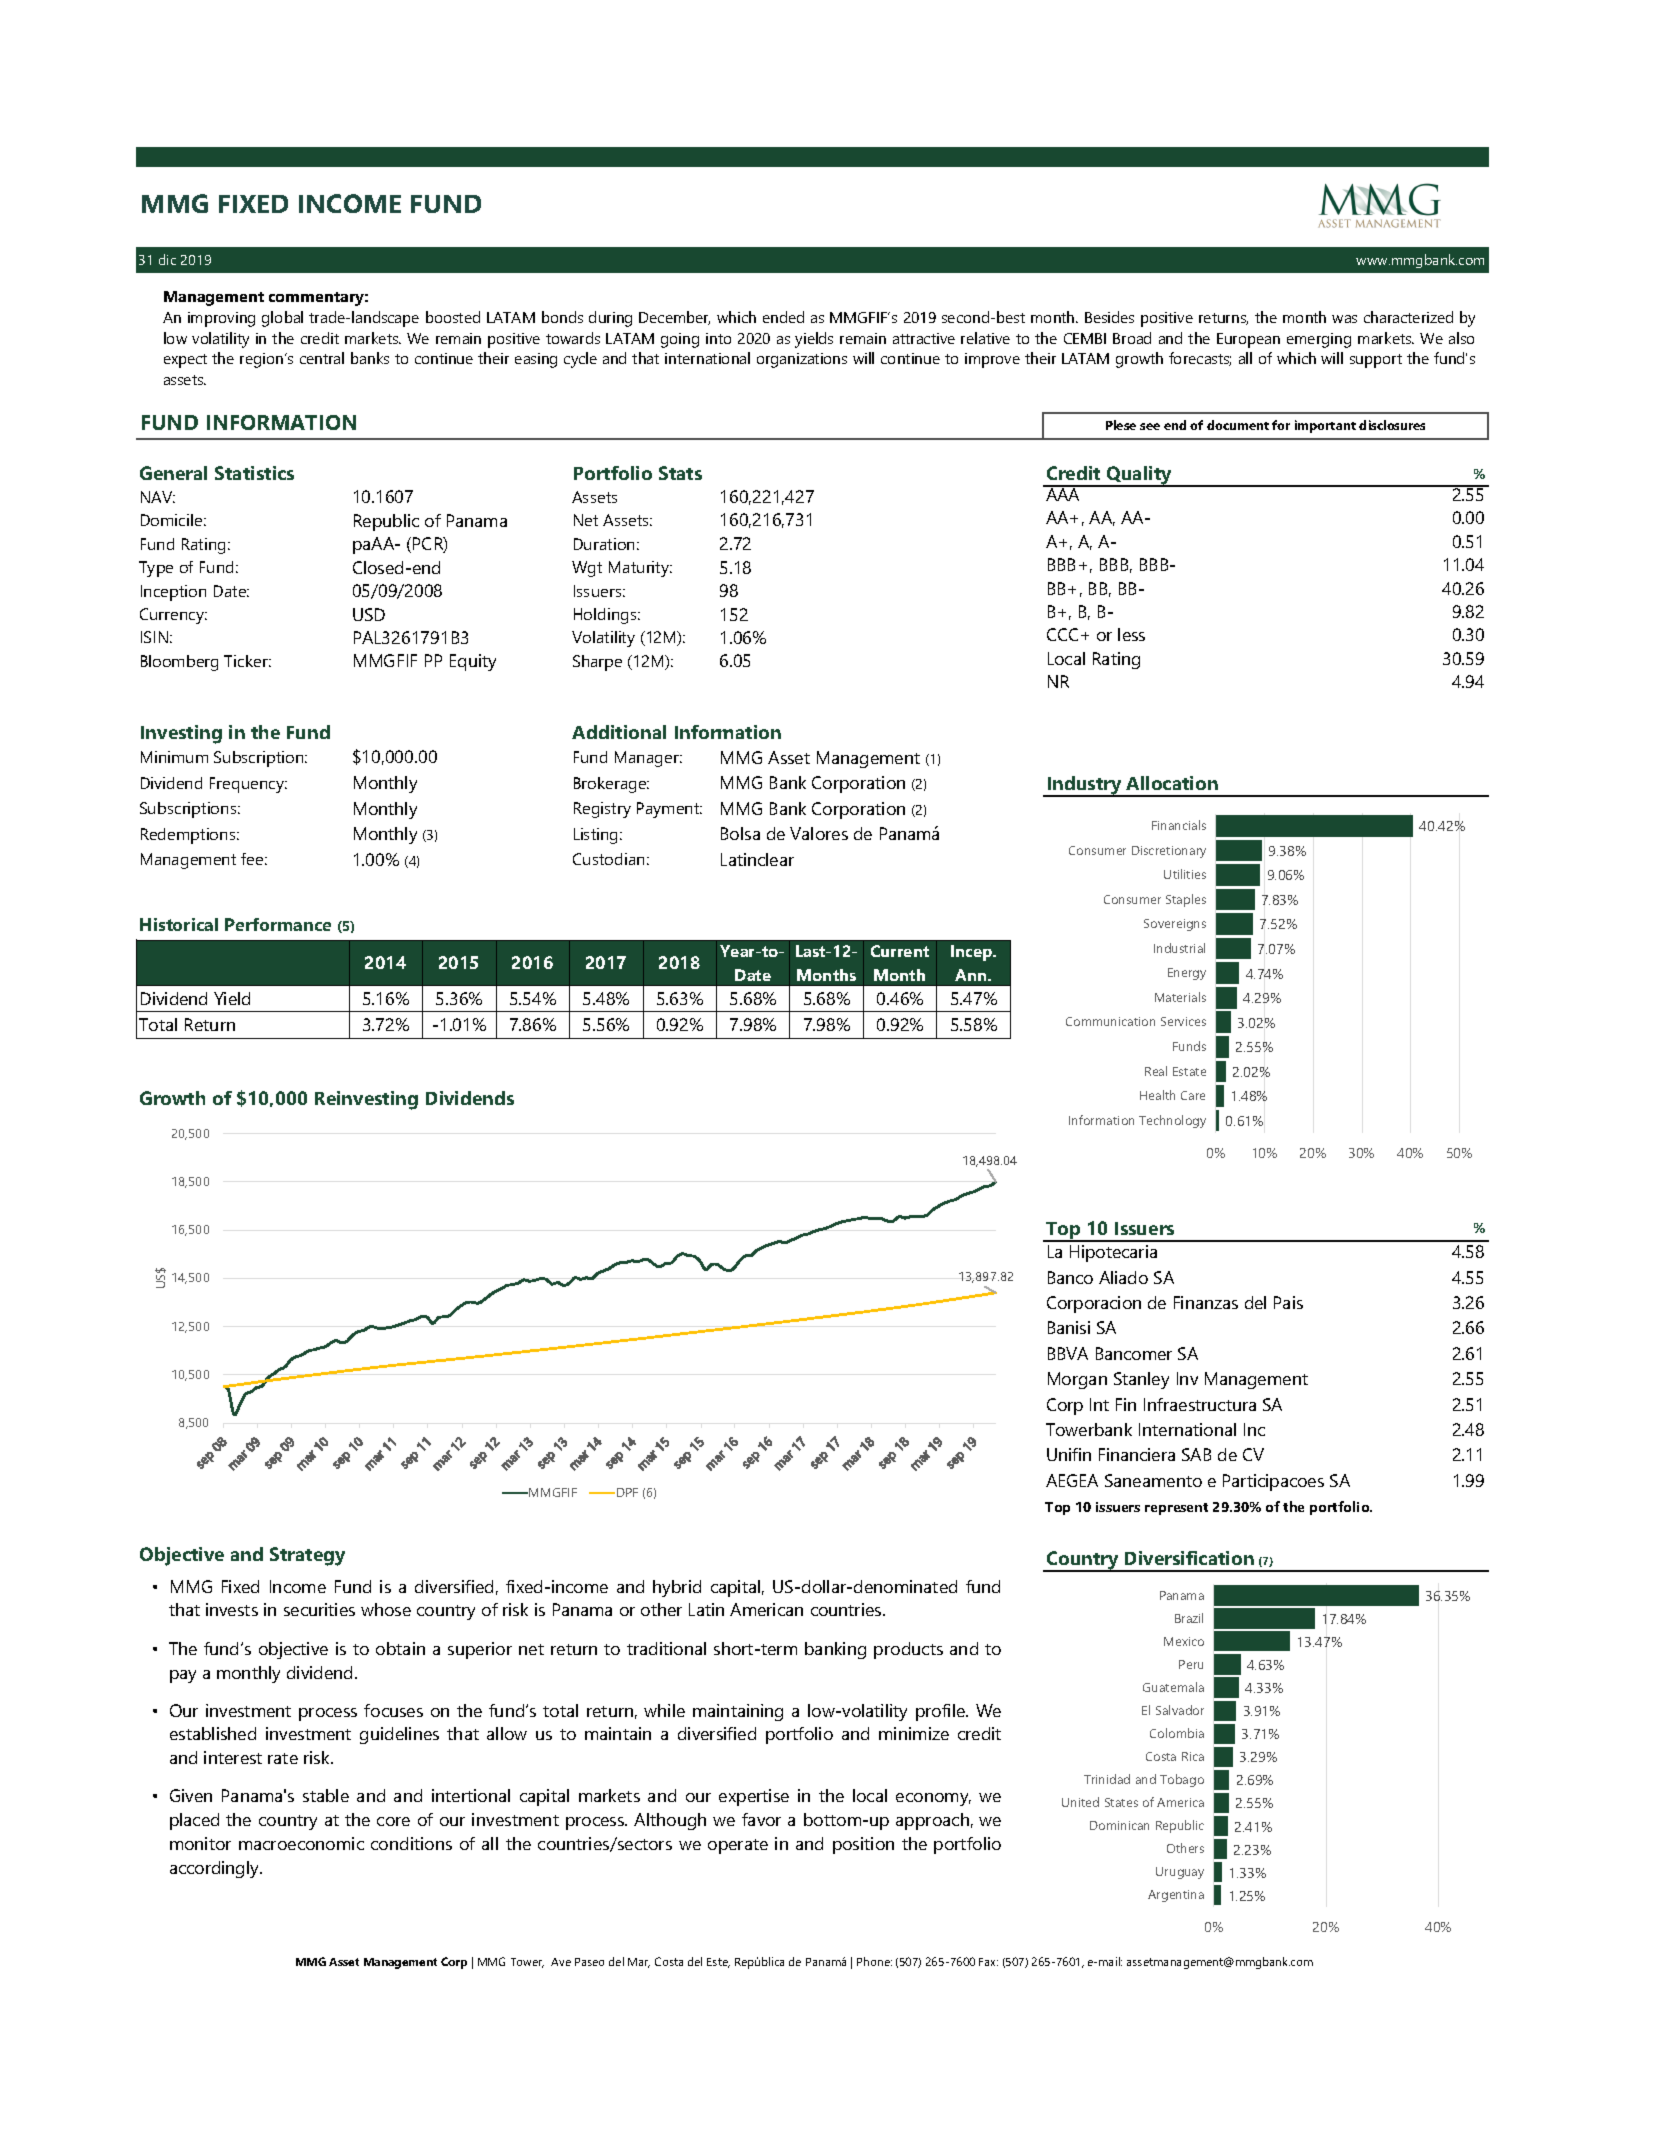 The width and height of the document is (1658, 2146). What do you see at coordinates (874, 1961) in the document?
I see `Phone` at bounding box center [874, 1961].
